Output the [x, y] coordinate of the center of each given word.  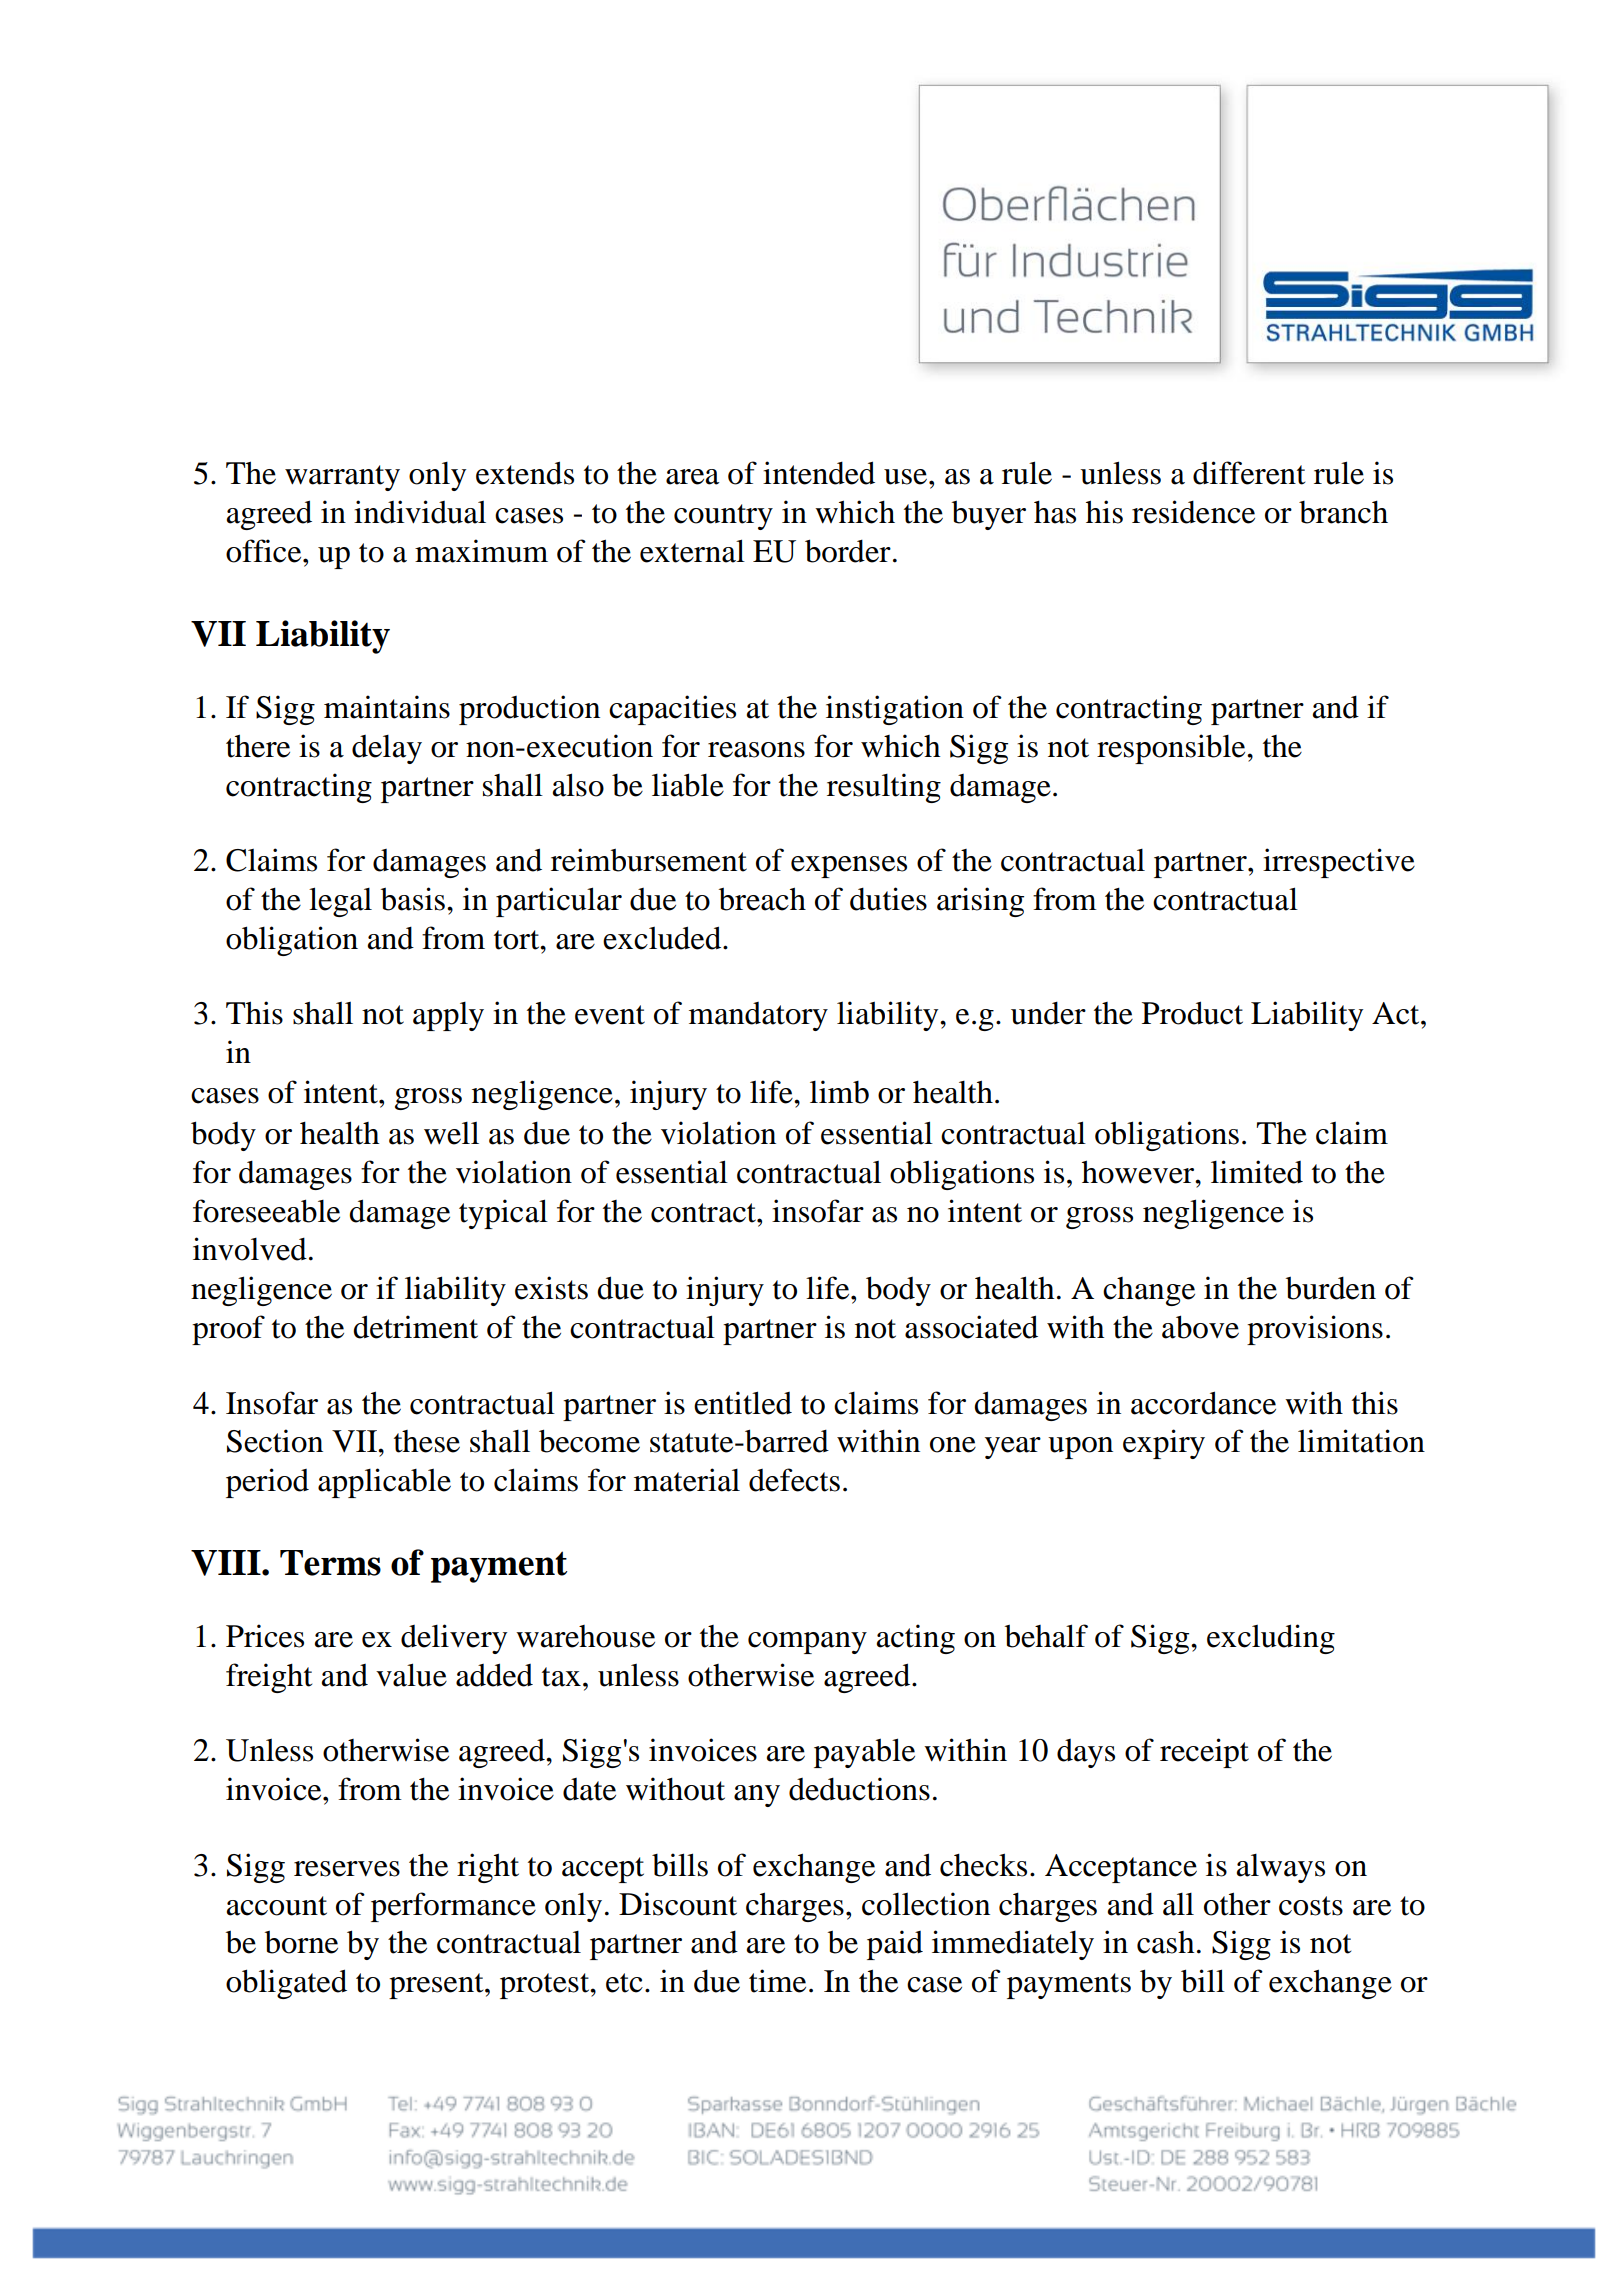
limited [1257, 1172]
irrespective [1339, 863]
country [723, 517]
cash [1165, 1942]
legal [340, 902]
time [777, 1981]
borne [301, 1942]
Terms [330, 1563]
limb [839, 1092]
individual [420, 512]
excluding [1271, 1639]
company [807, 1643]
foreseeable [266, 1211]
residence [1193, 512]
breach [762, 899]
